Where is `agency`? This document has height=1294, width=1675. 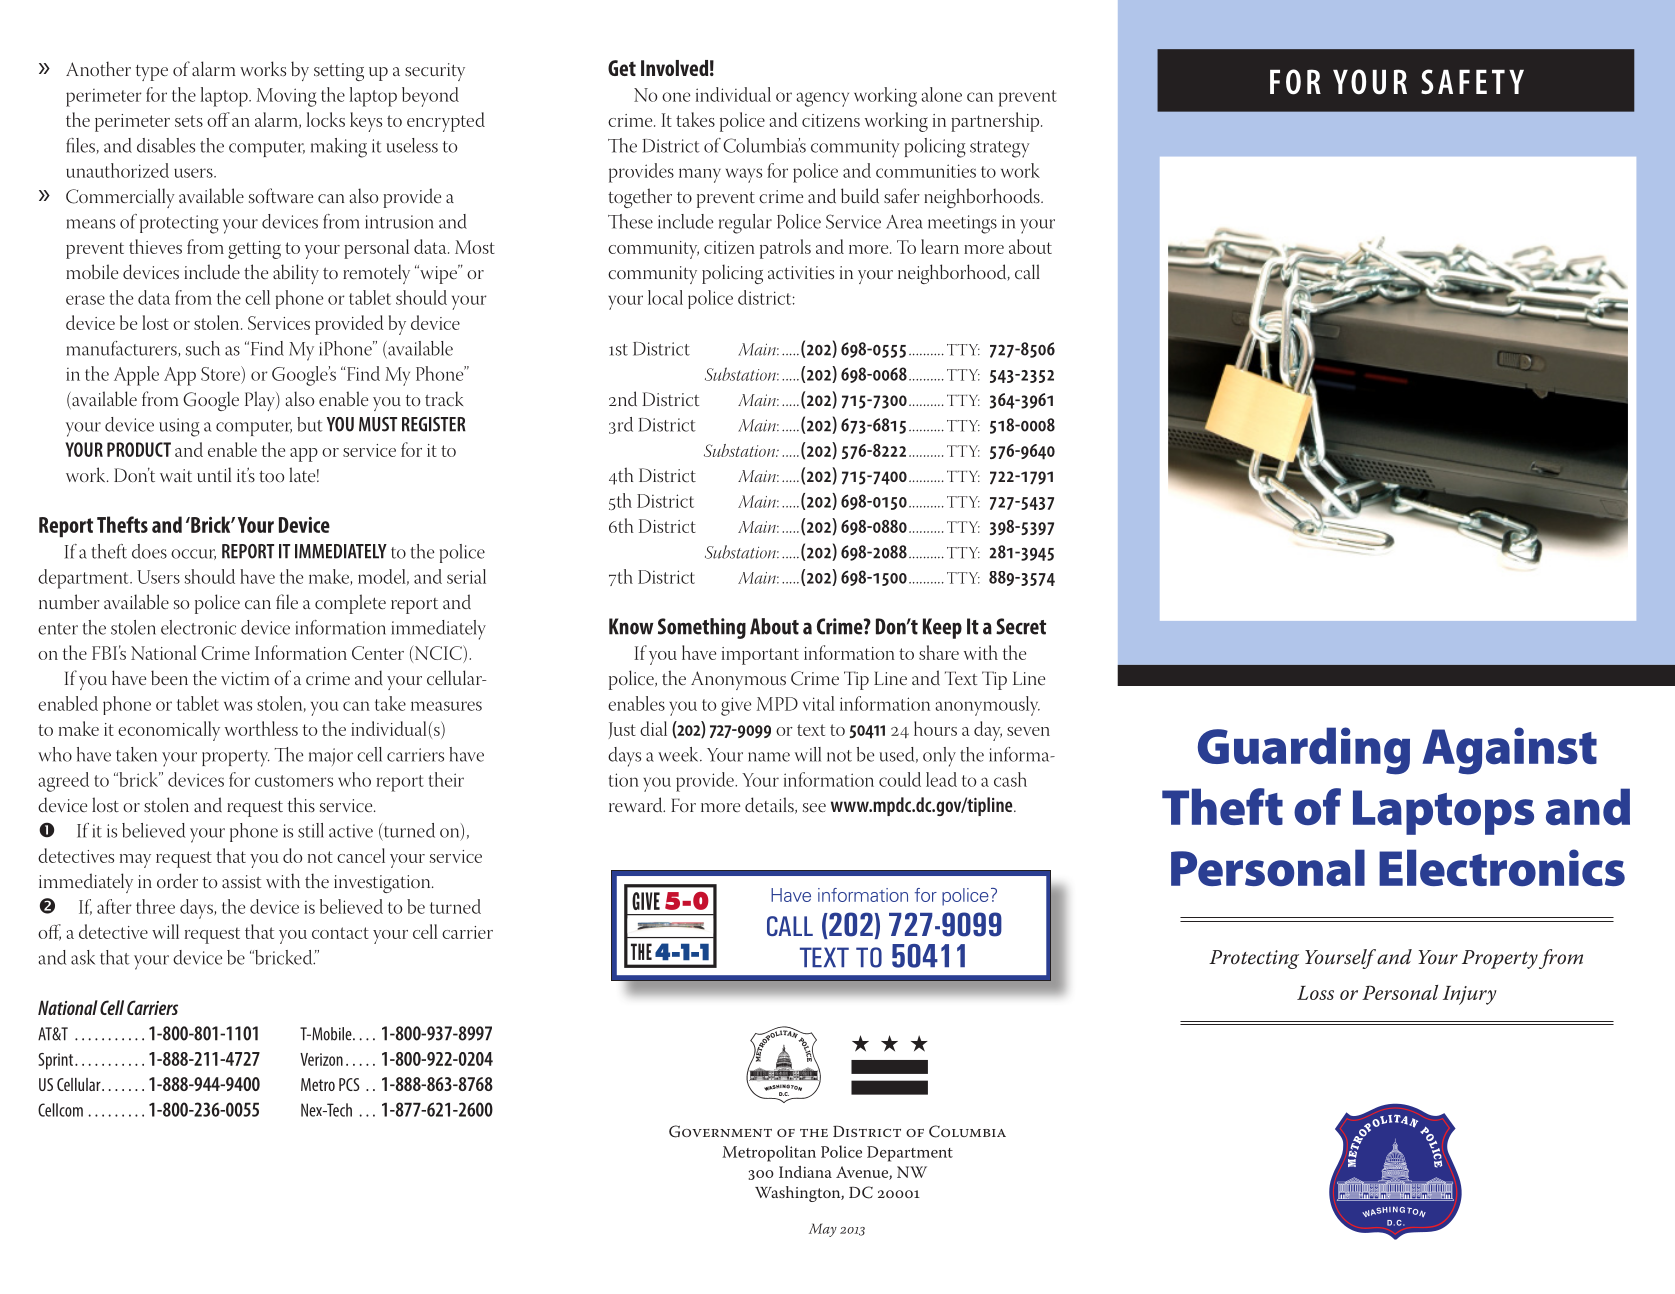 agency is located at coordinates (822, 99).
